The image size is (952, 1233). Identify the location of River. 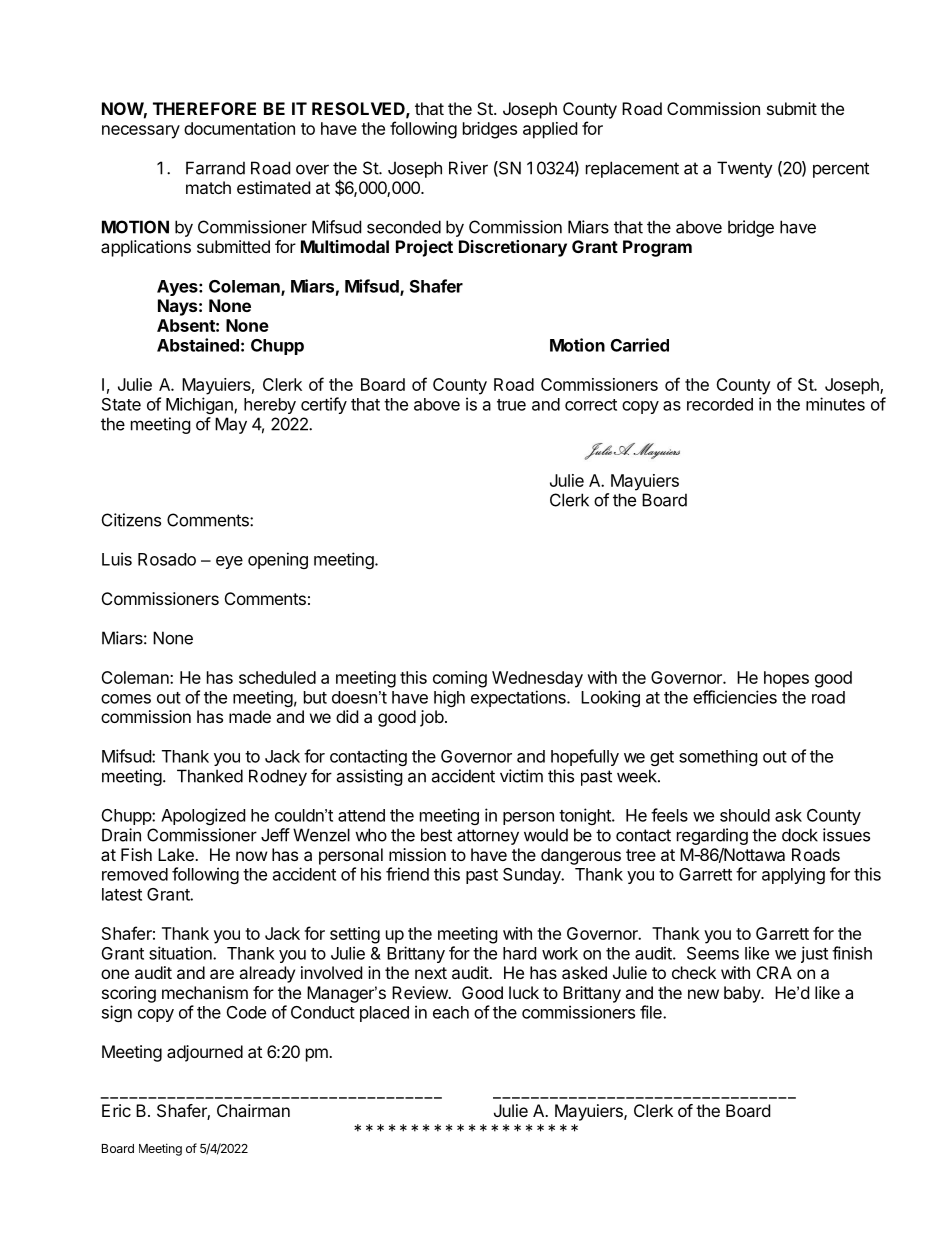
(468, 168).
